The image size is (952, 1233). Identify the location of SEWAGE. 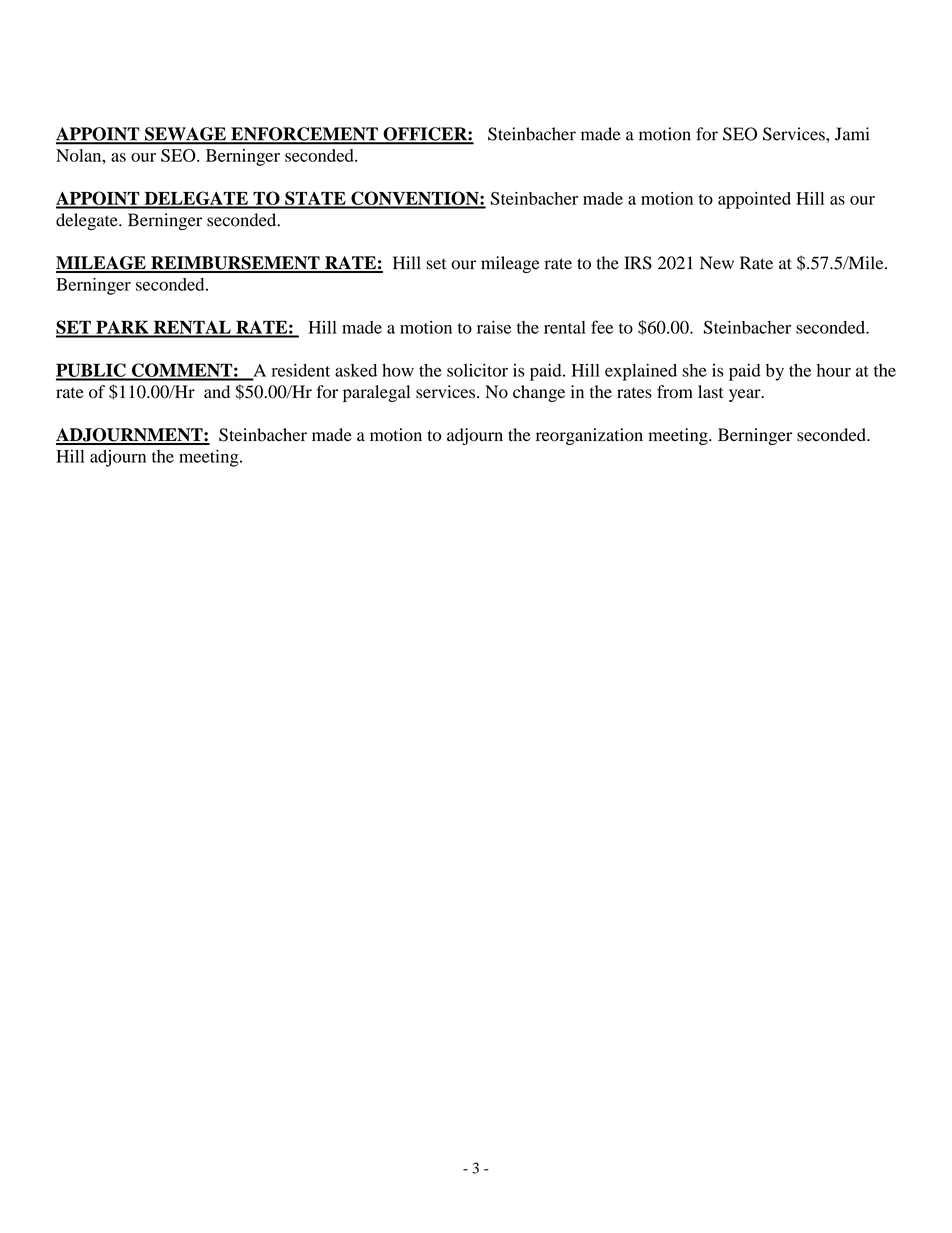
(185, 135).
